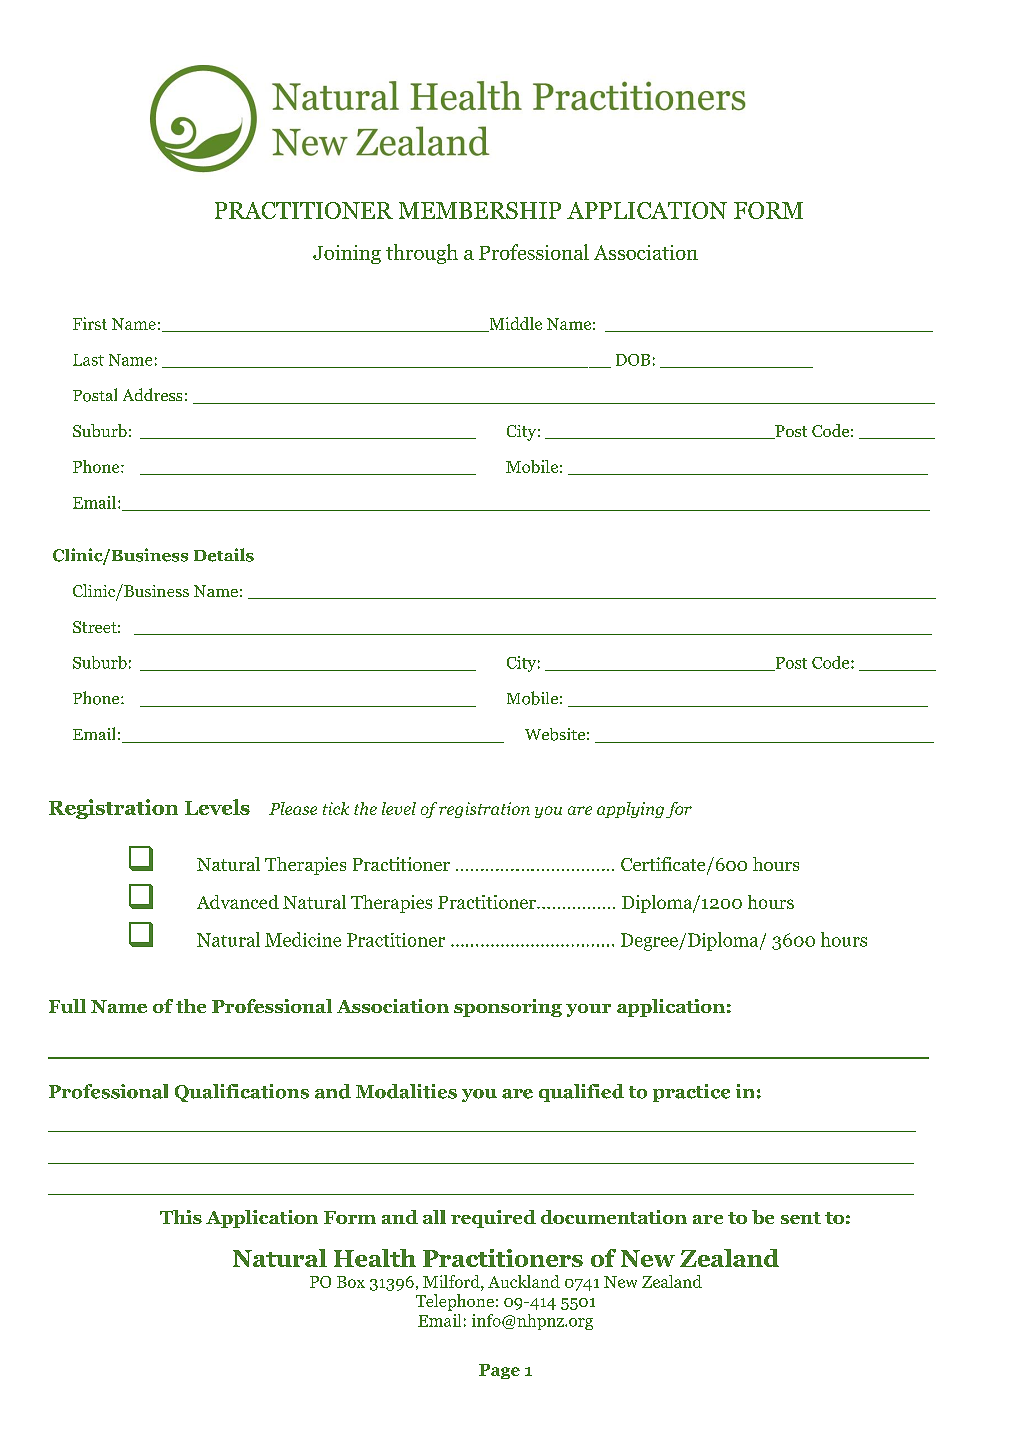 The image size is (1011, 1431). Describe the element at coordinates (633, 360) in the image. I see `DOB` at that location.
